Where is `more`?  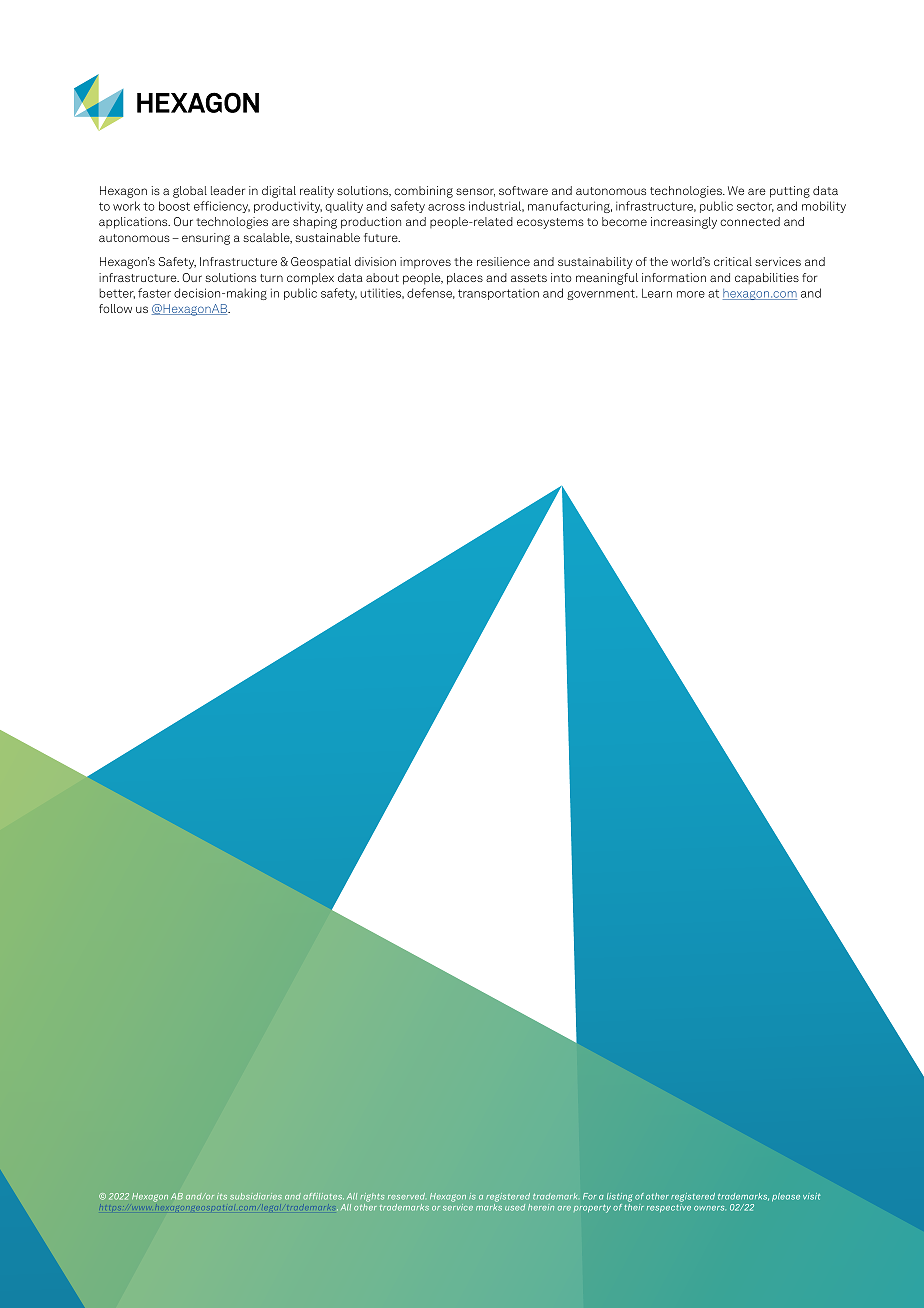 more is located at coordinates (691, 294).
